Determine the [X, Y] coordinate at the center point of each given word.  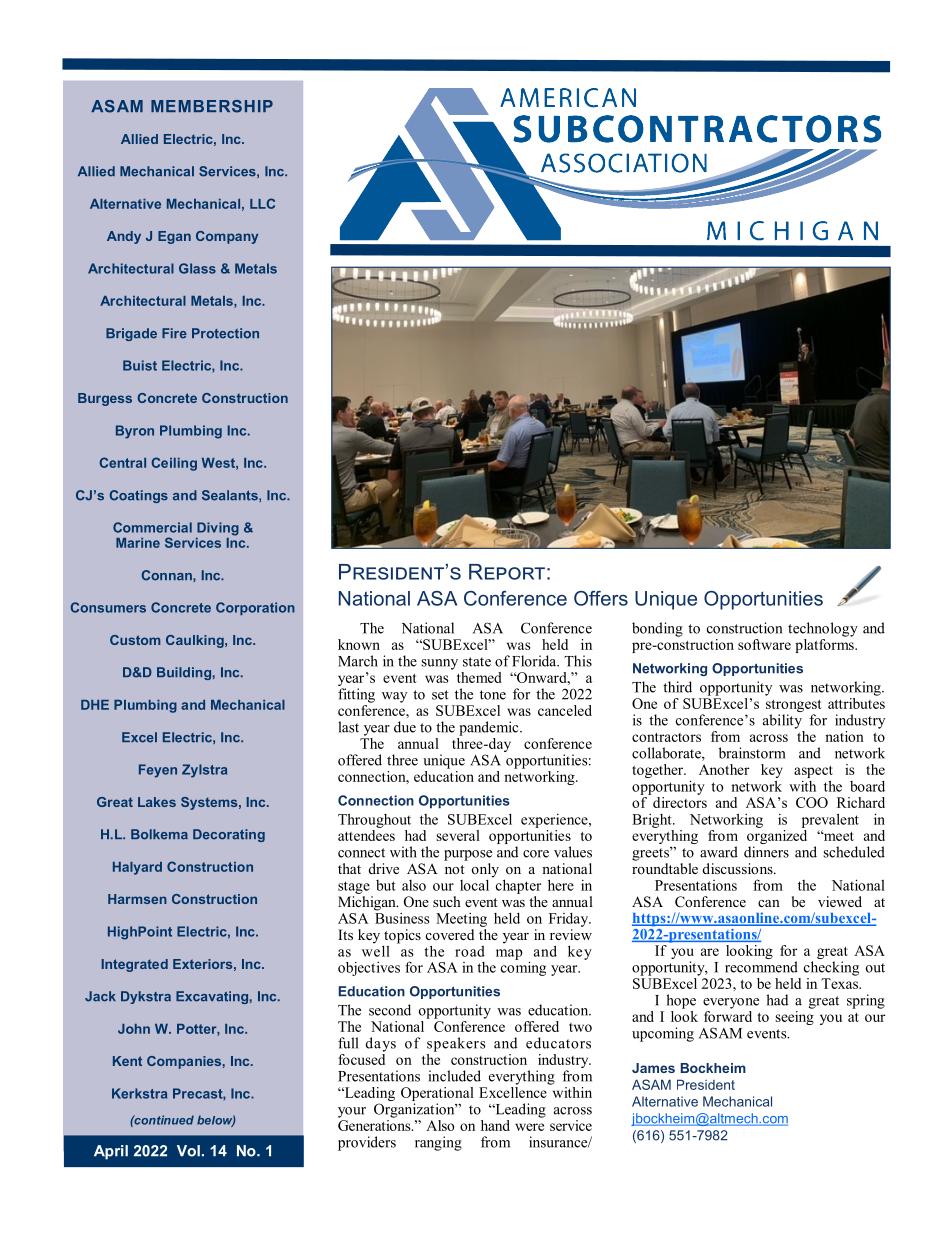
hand [495, 1125]
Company [227, 237]
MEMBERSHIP [212, 106]
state [477, 662]
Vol [188, 1151]
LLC [262, 203]
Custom [135, 640]
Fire [174, 333]
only [485, 871]
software [764, 644]
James [653, 1068]
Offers [601, 598]
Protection [225, 333]
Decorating [229, 835]
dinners [766, 852]
